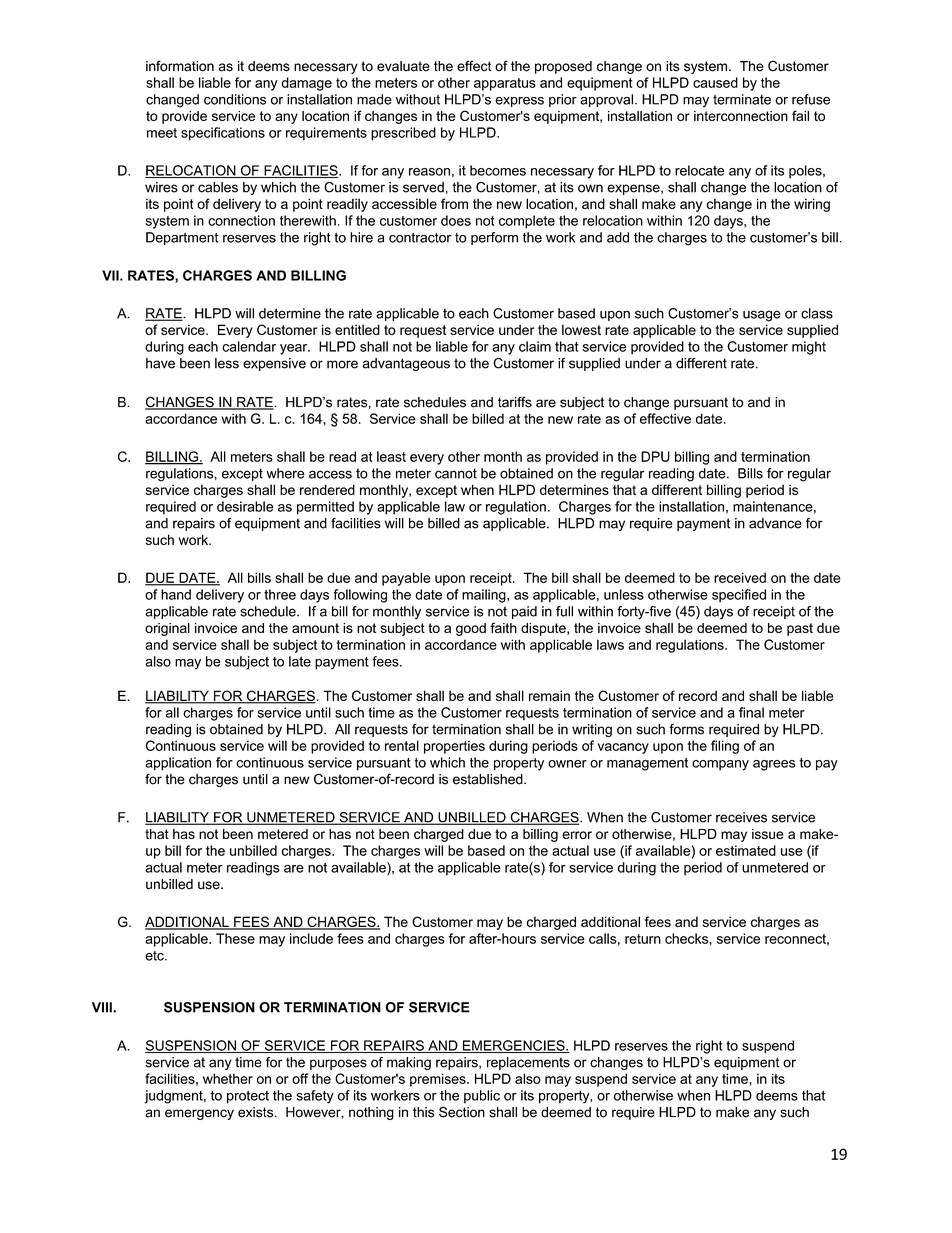 The width and height of the screenshot is (952, 1233). What do you see at coordinates (471, 629) in the screenshot?
I see `good` at bounding box center [471, 629].
